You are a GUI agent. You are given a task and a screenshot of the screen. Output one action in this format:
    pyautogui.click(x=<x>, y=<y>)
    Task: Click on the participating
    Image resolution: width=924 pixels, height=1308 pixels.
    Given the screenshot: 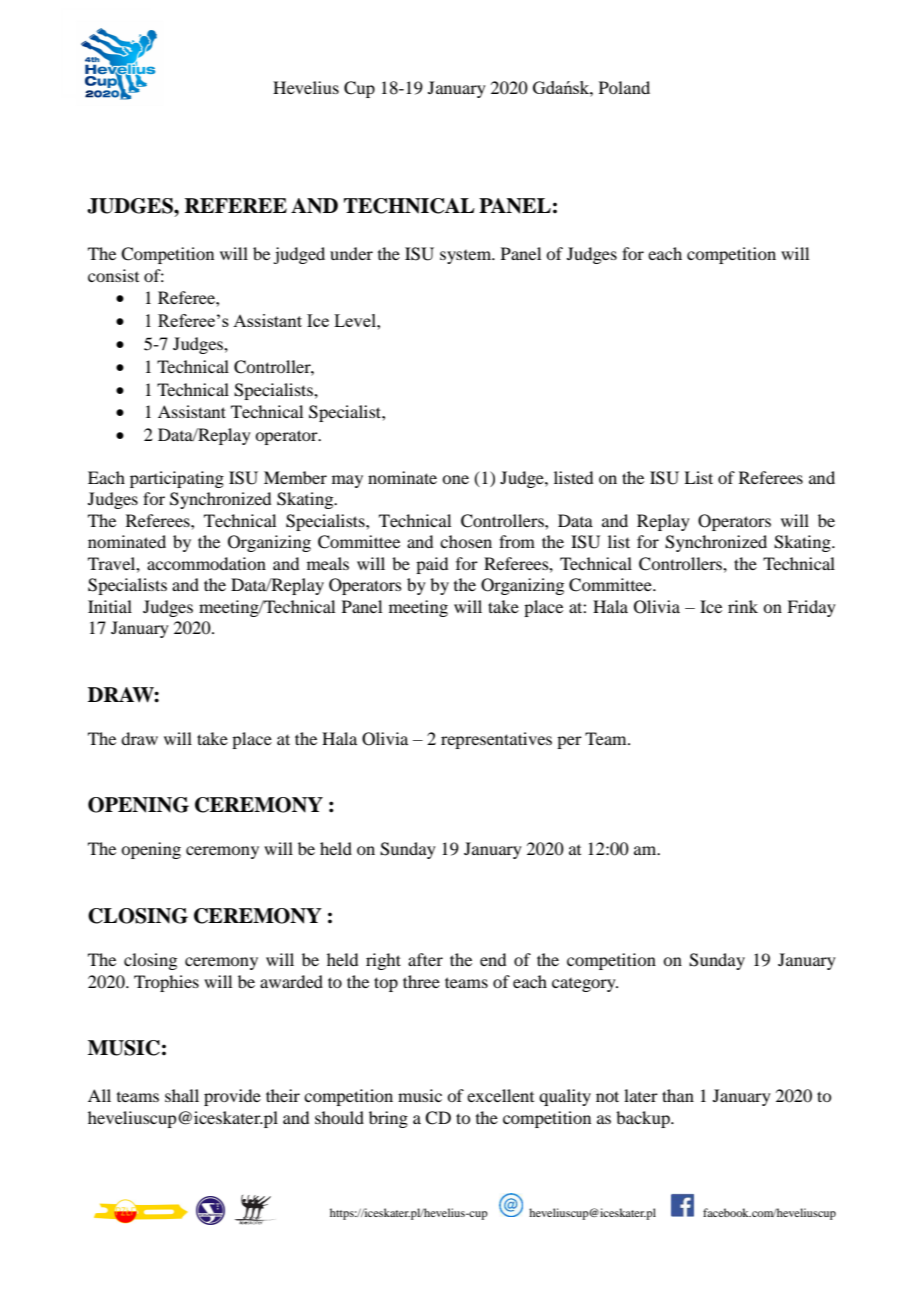 What is the action you would take?
    pyautogui.click(x=177, y=479)
